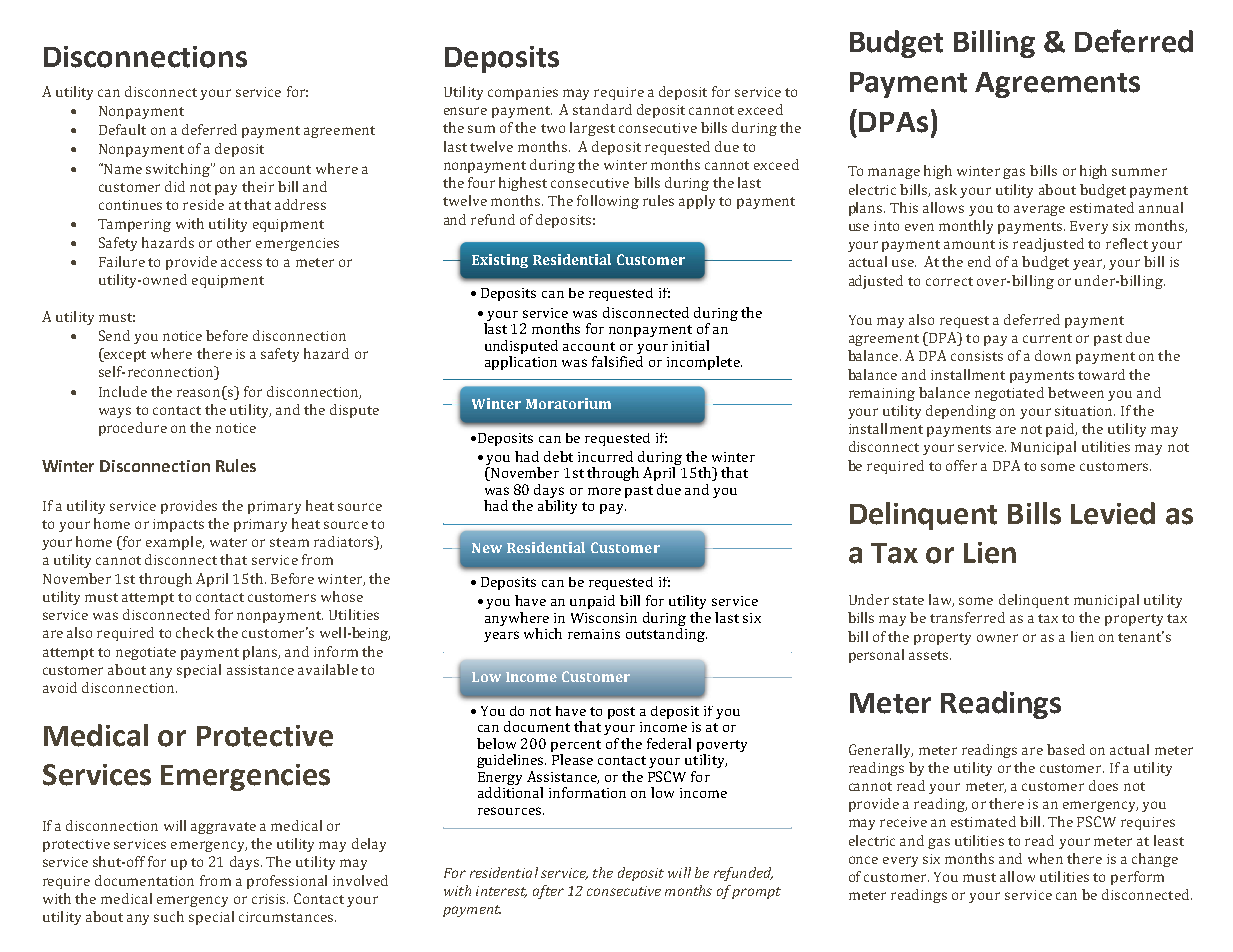 The height and width of the screenshot is (952, 1233). What do you see at coordinates (169, 916) in the screenshot?
I see `such` at bounding box center [169, 916].
